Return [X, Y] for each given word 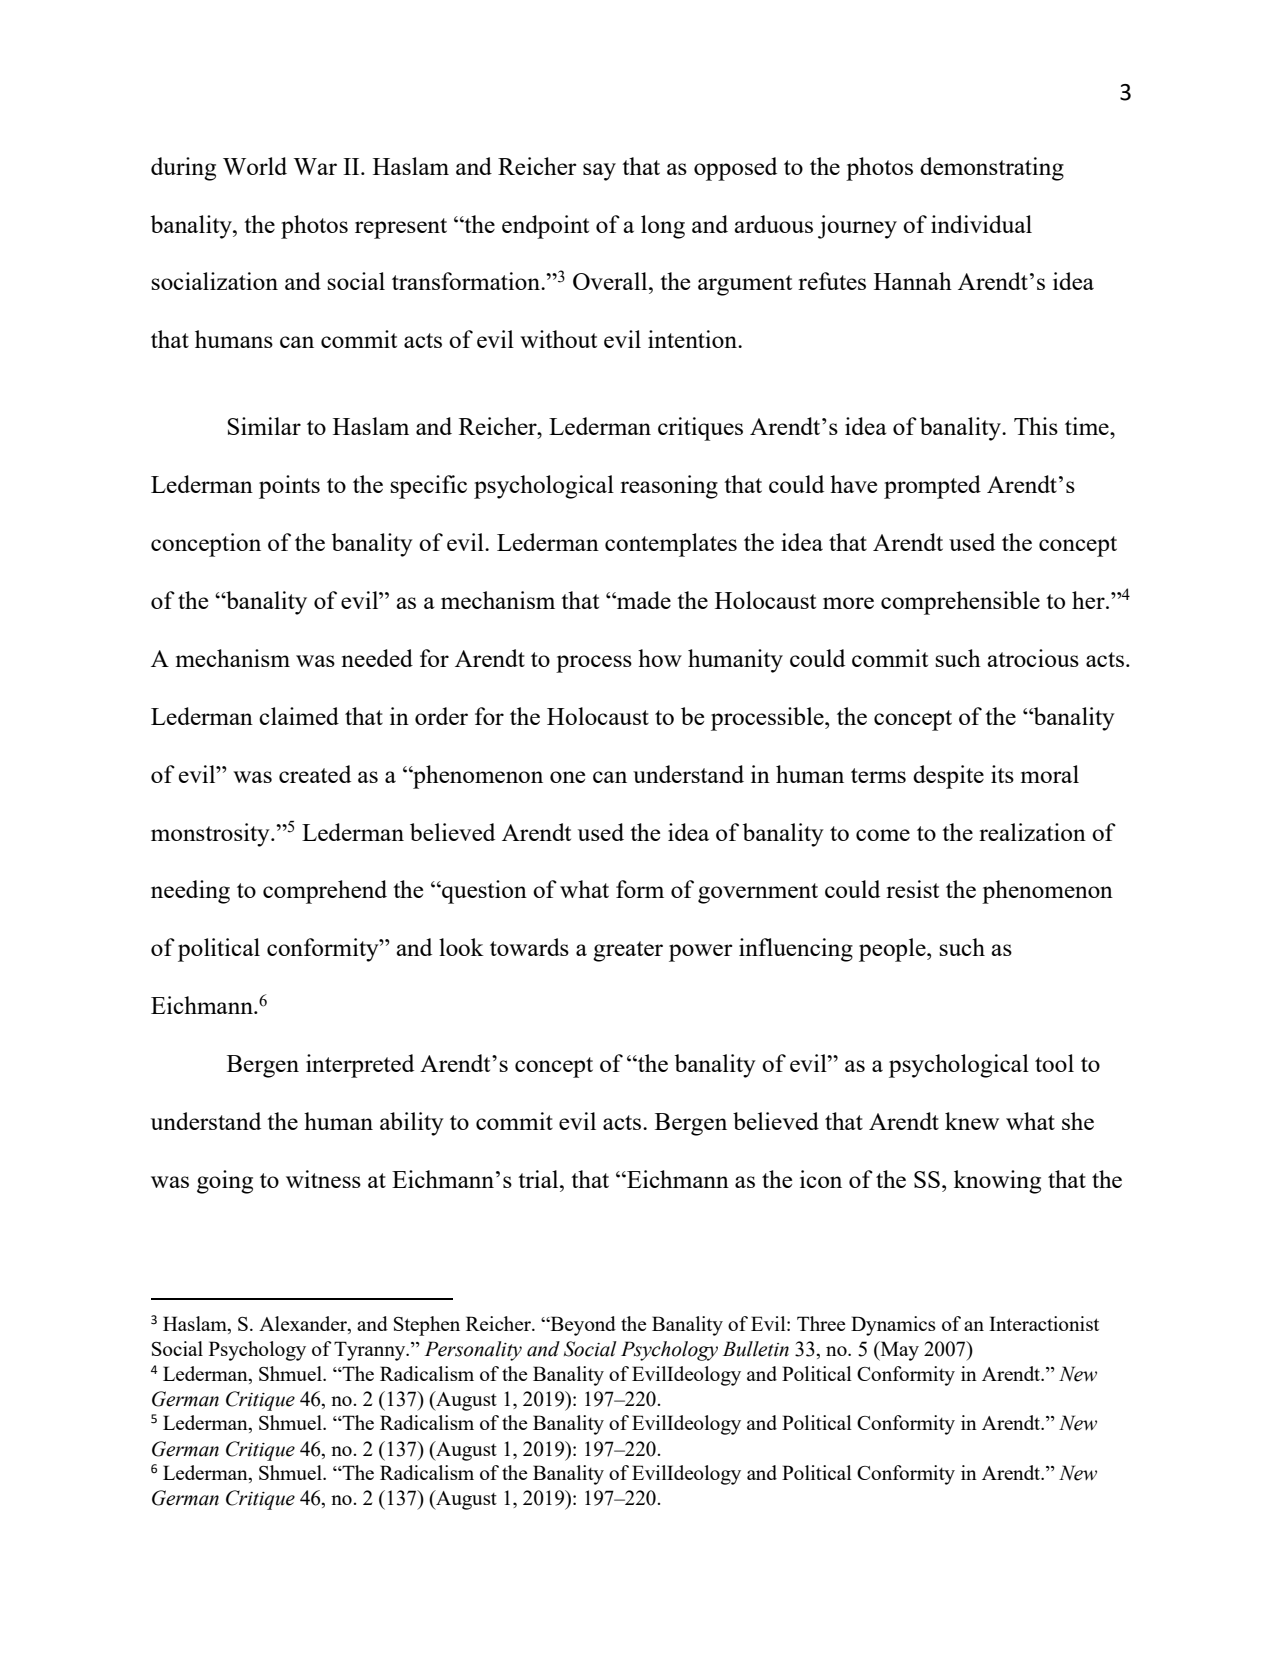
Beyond [582, 1326]
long [663, 227]
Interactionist [1044, 1323]
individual [981, 224]
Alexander [304, 1325]
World [255, 166]
